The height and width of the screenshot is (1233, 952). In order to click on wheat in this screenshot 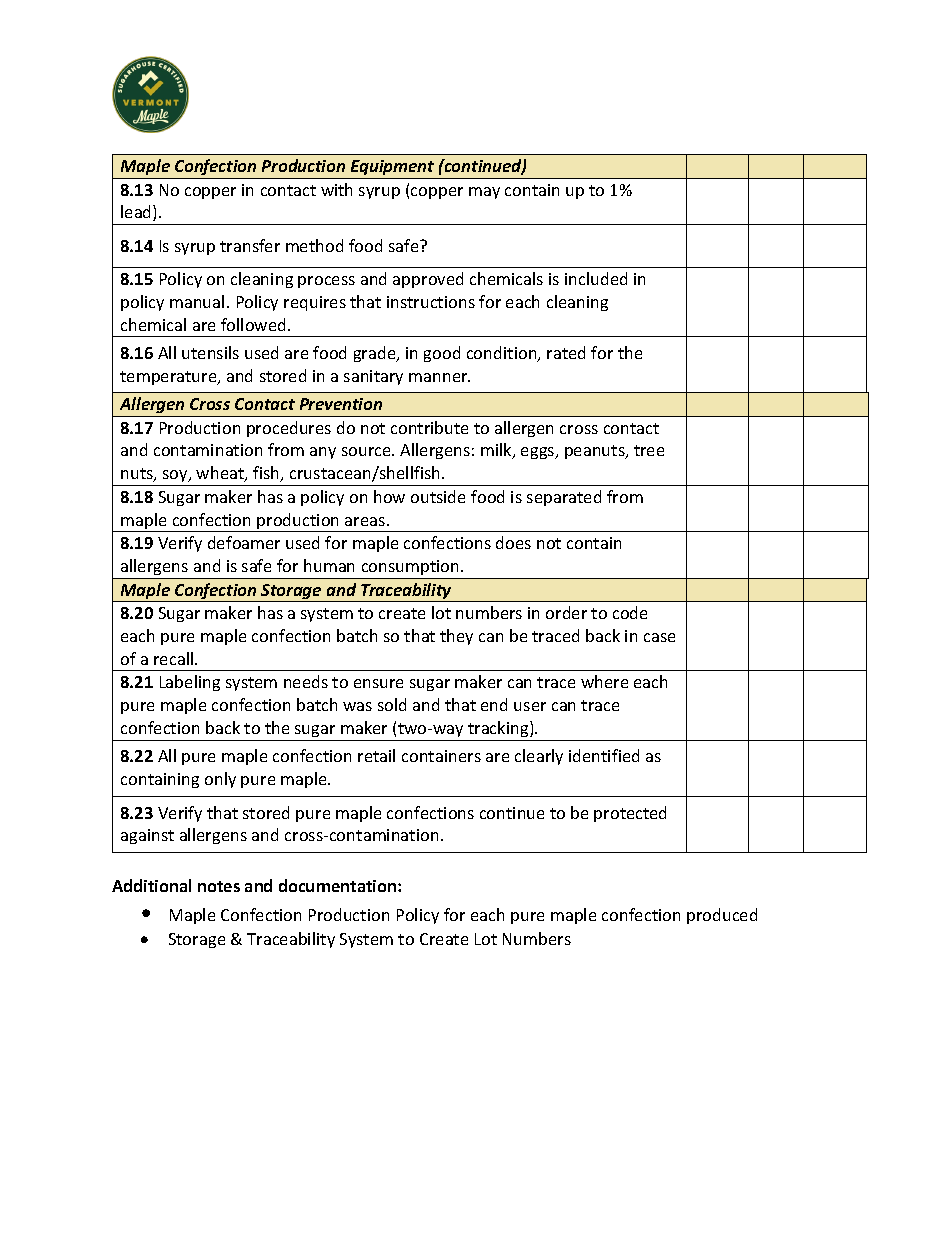, I will do `click(221, 474)`.
